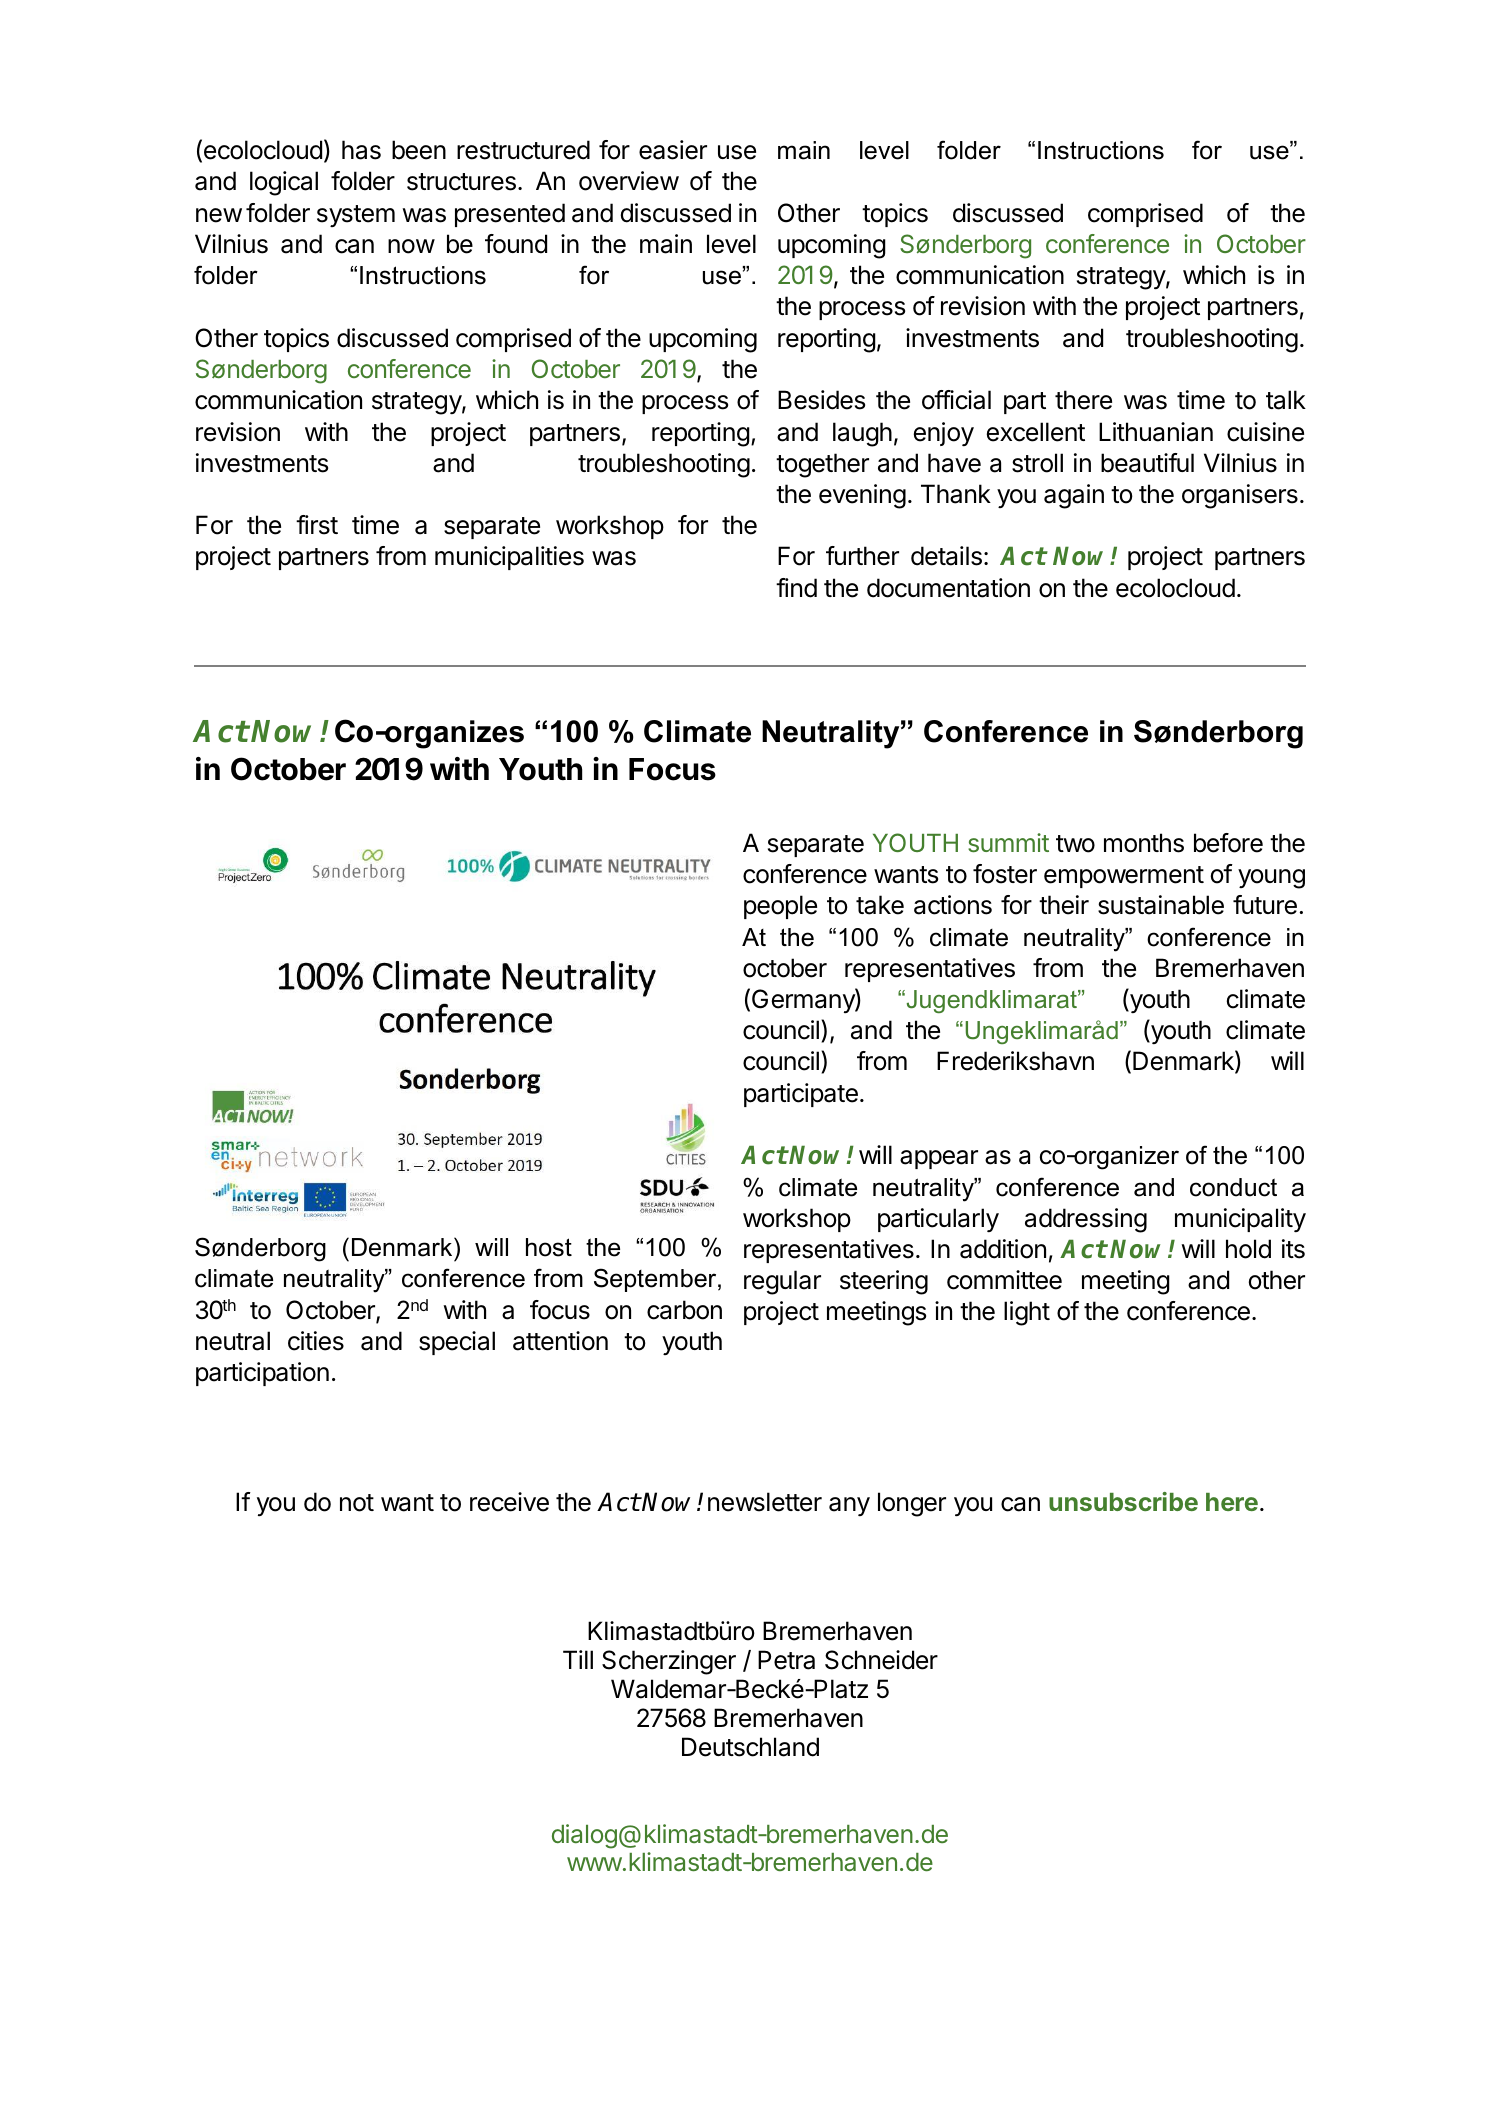 The width and height of the screenshot is (1500, 2121). Describe the element at coordinates (1286, 400) in the screenshot. I see `talk` at that location.
